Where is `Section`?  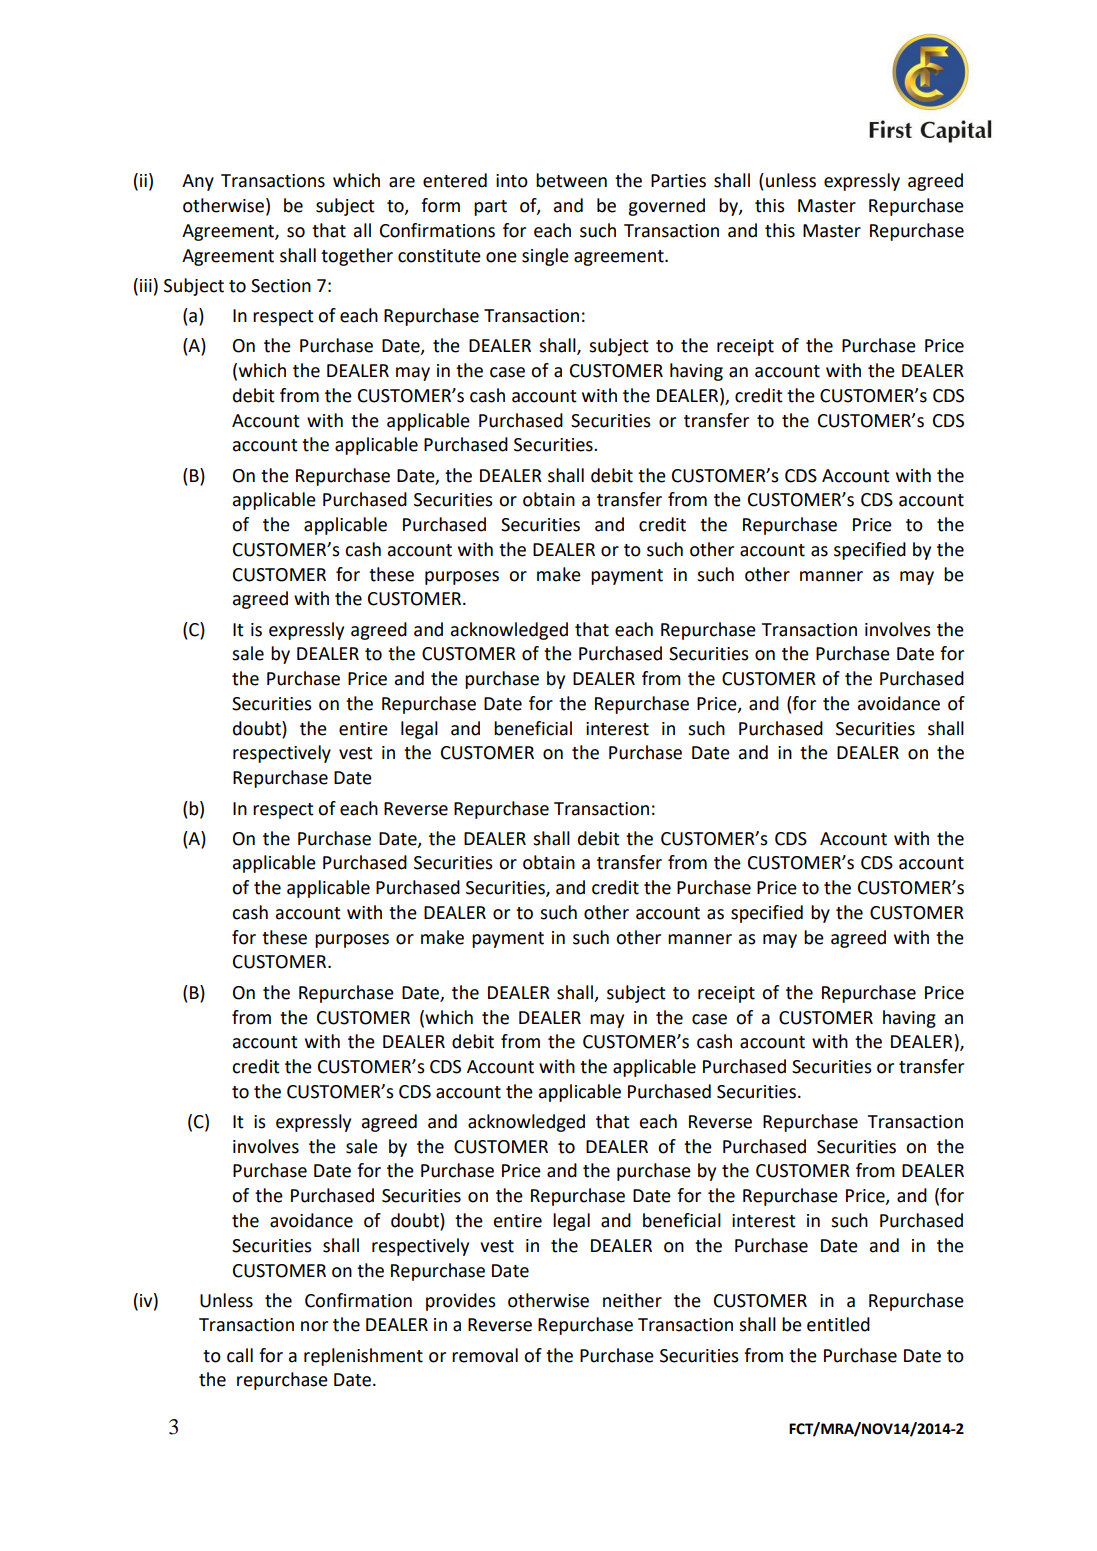 Section is located at coordinates (281, 286).
